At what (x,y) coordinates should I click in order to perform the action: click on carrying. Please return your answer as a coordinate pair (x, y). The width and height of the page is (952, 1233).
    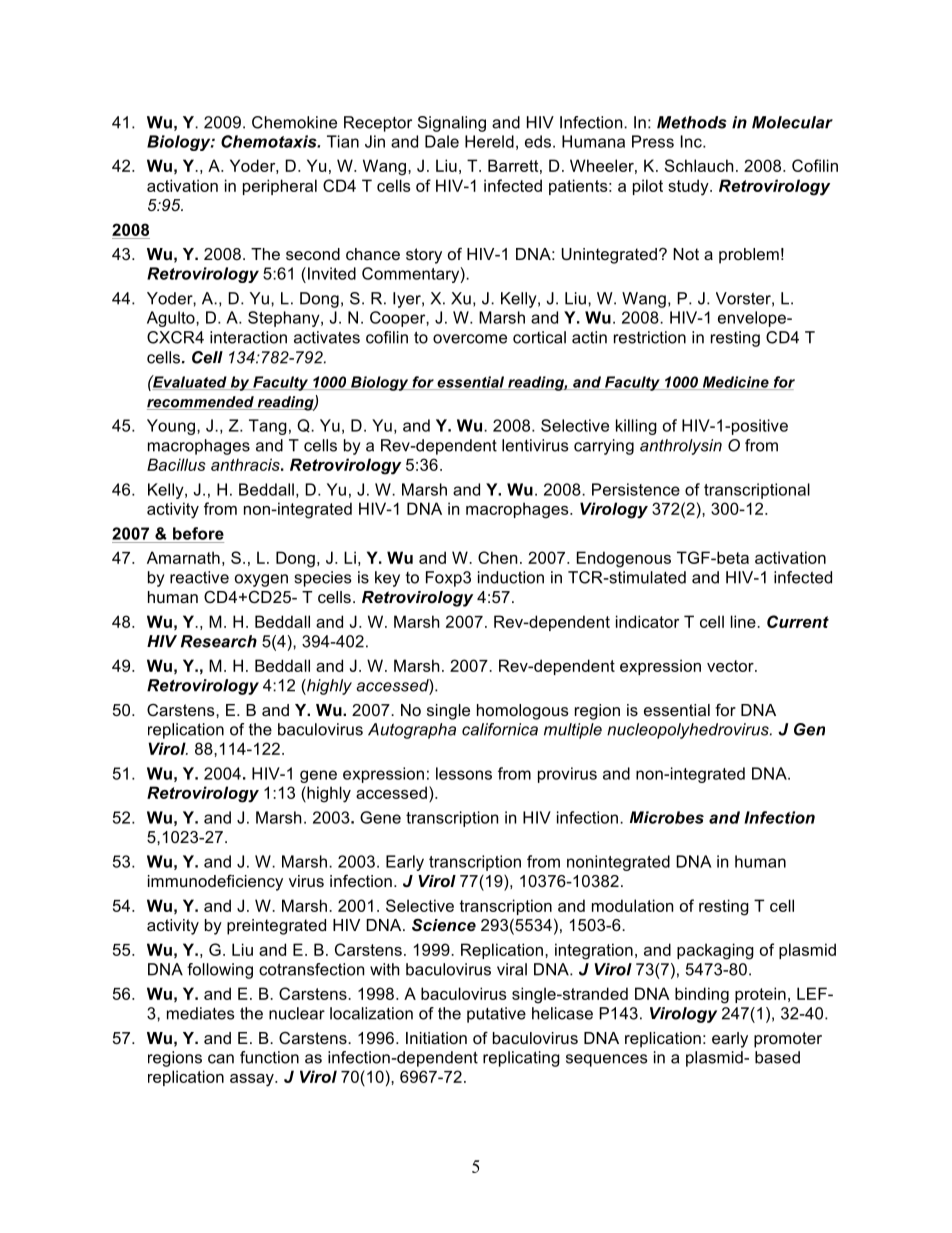
    Looking at the image, I should click on (604, 447).
